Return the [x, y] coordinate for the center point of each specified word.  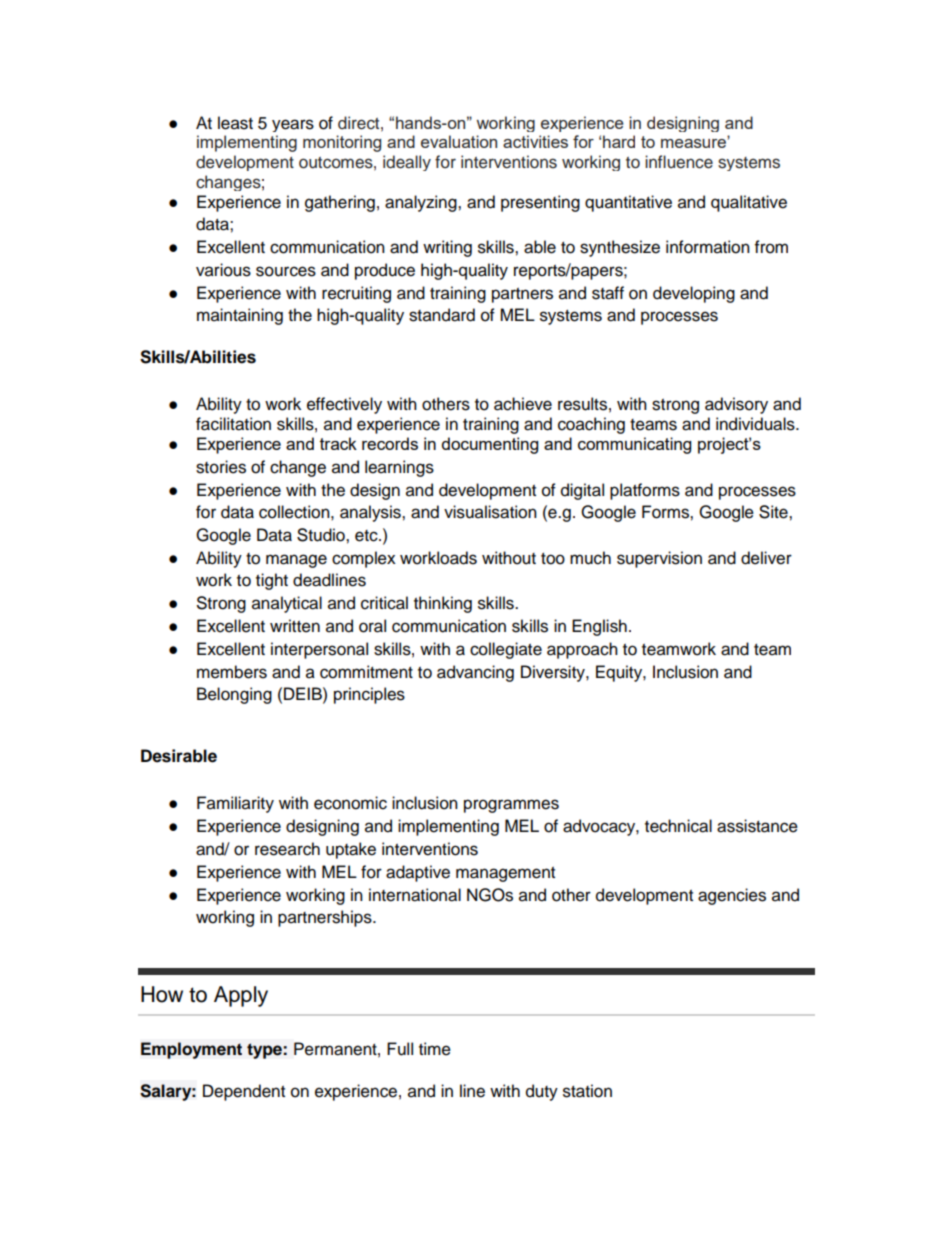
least [235, 123]
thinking [443, 604]
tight [272, 581]
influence [679, 162]
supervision [659, 559]
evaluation [459, 141]
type [265, 1051]
